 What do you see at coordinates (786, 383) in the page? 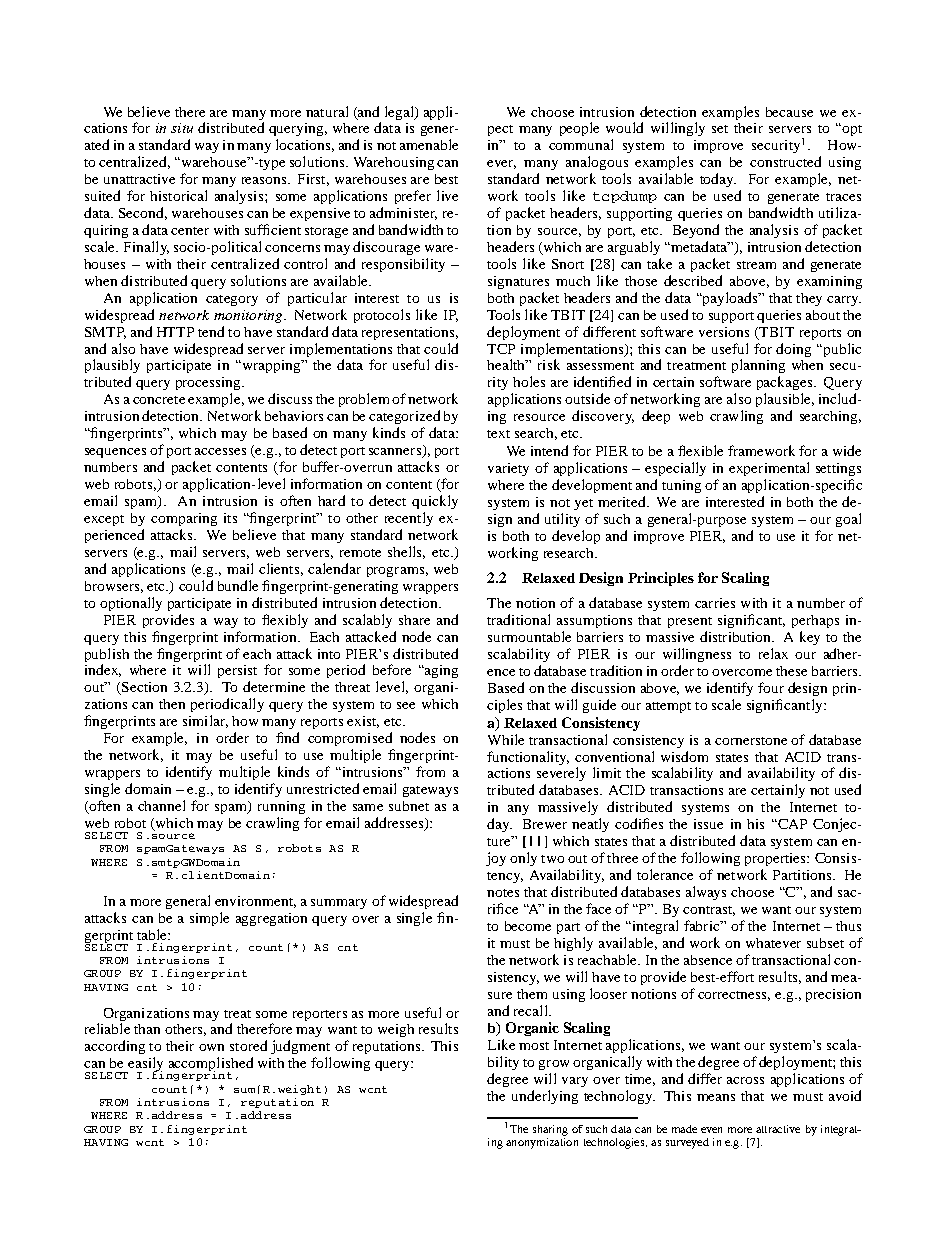
I see `packages` at bounding box center [786, 383].
